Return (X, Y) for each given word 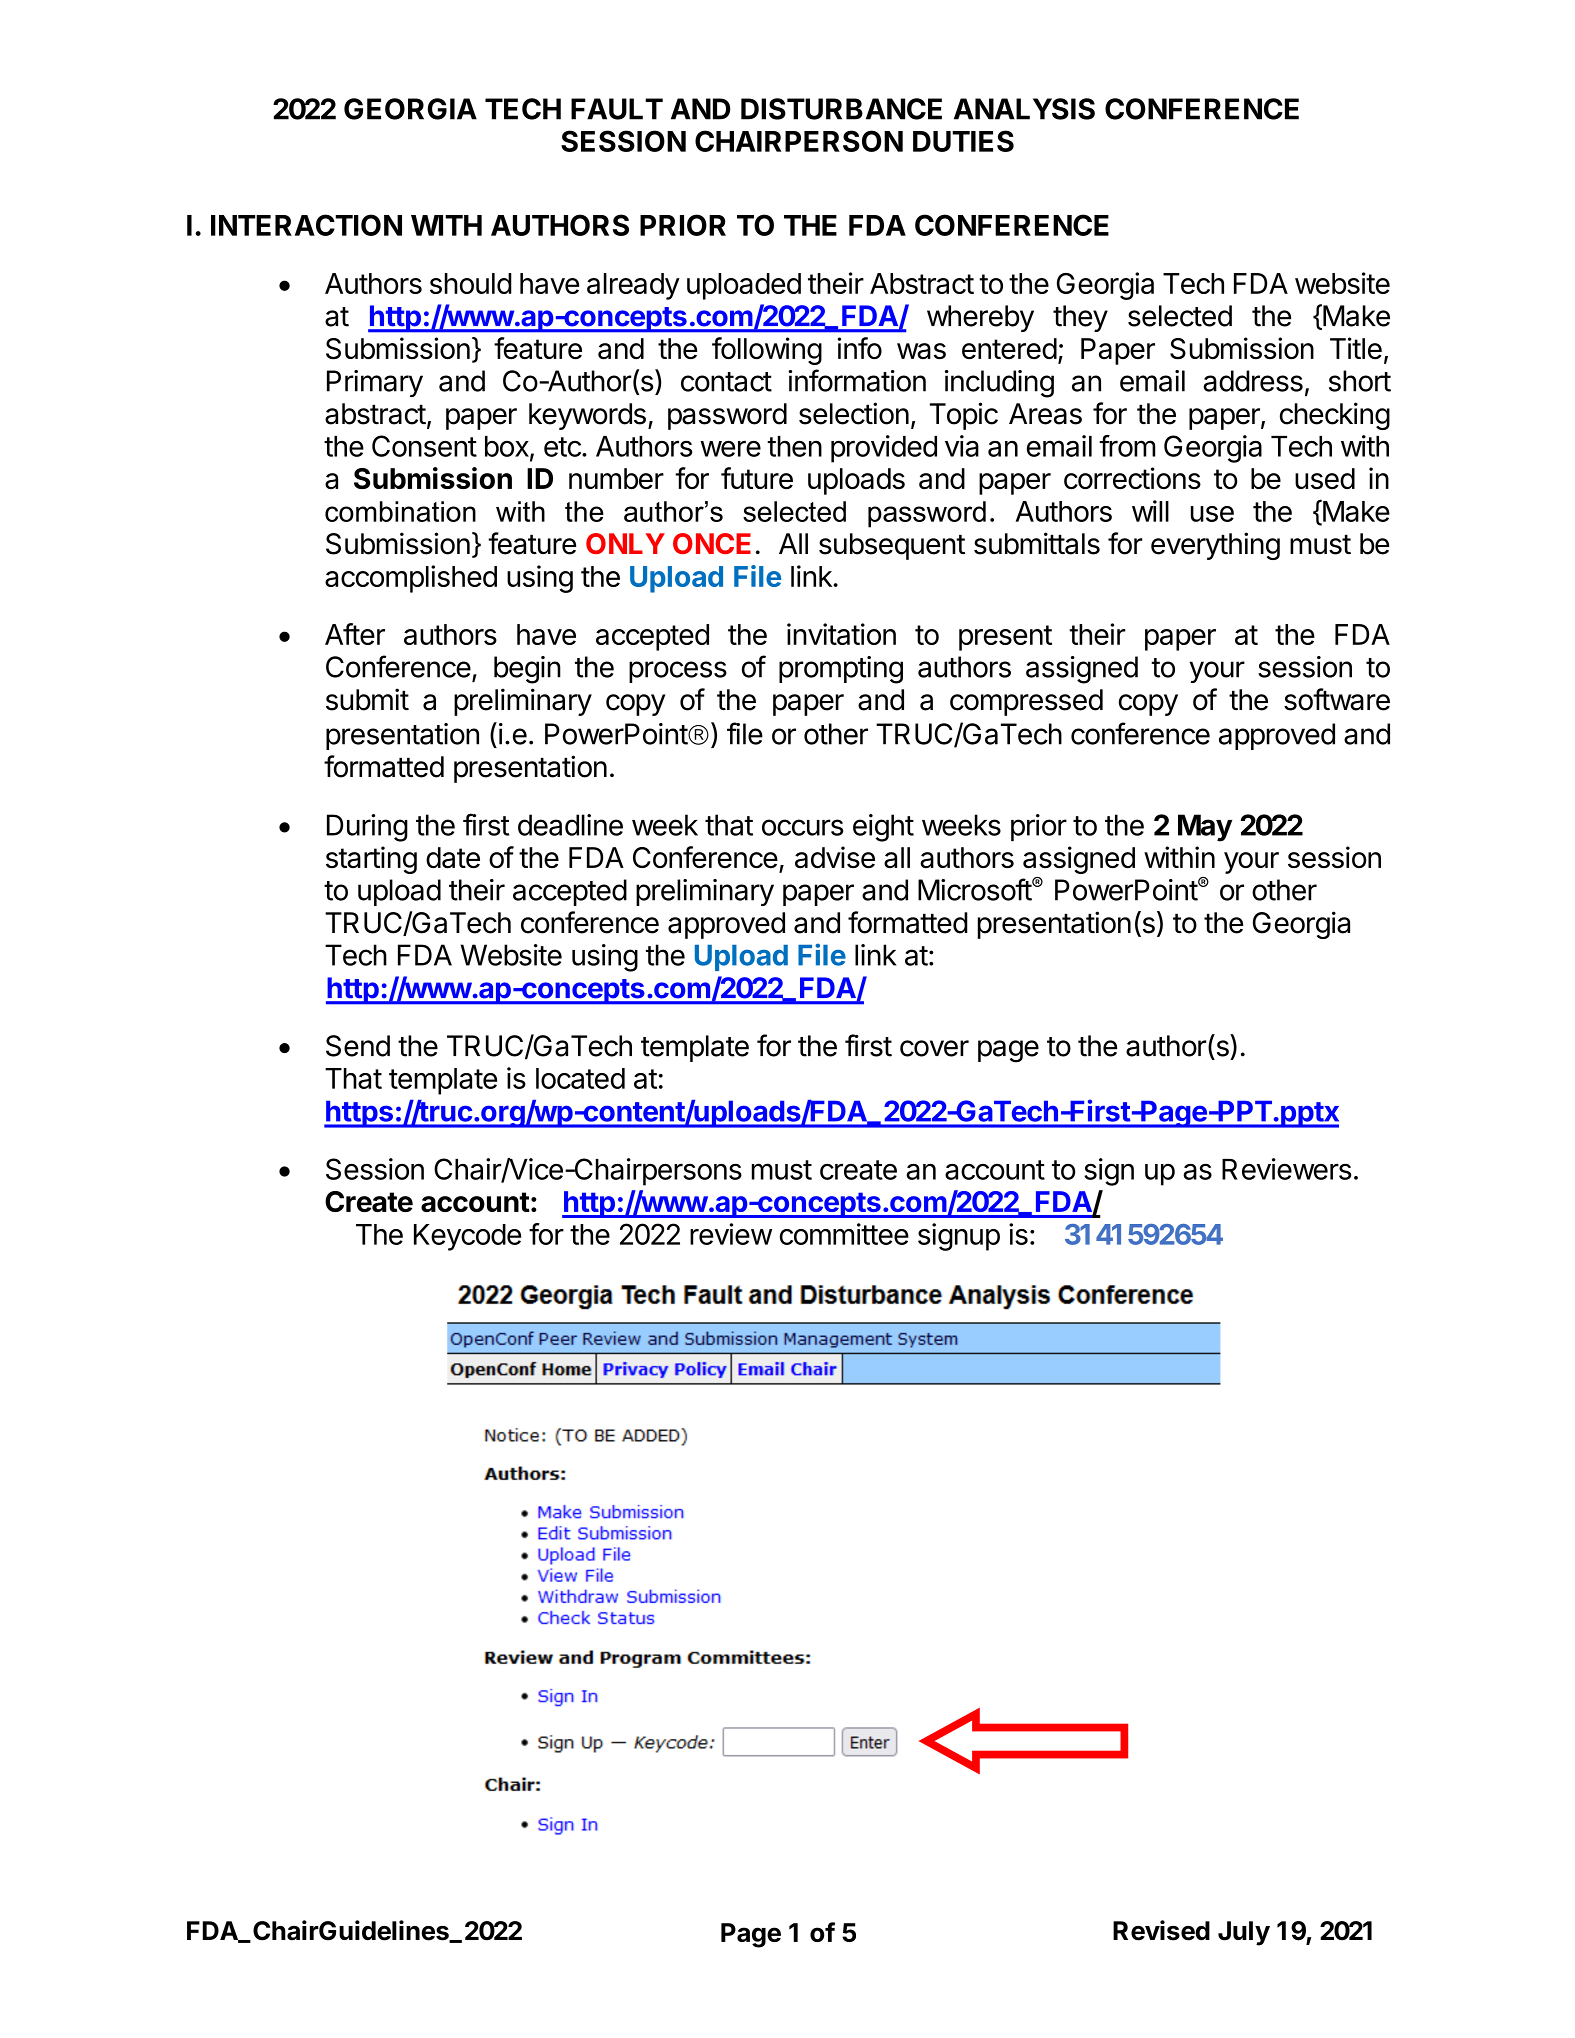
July (1244, 1933)
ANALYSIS (1024, 109)
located (580, 1078)
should (471, 283)
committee (844, 1234)
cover (934, 1048)
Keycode (467, 1237)
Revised (1161, 1930)
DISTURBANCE (841, 109)
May (1205, 828)
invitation (841, 634)
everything (1215, 546)
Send (358, 1046)
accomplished (411, 579)
